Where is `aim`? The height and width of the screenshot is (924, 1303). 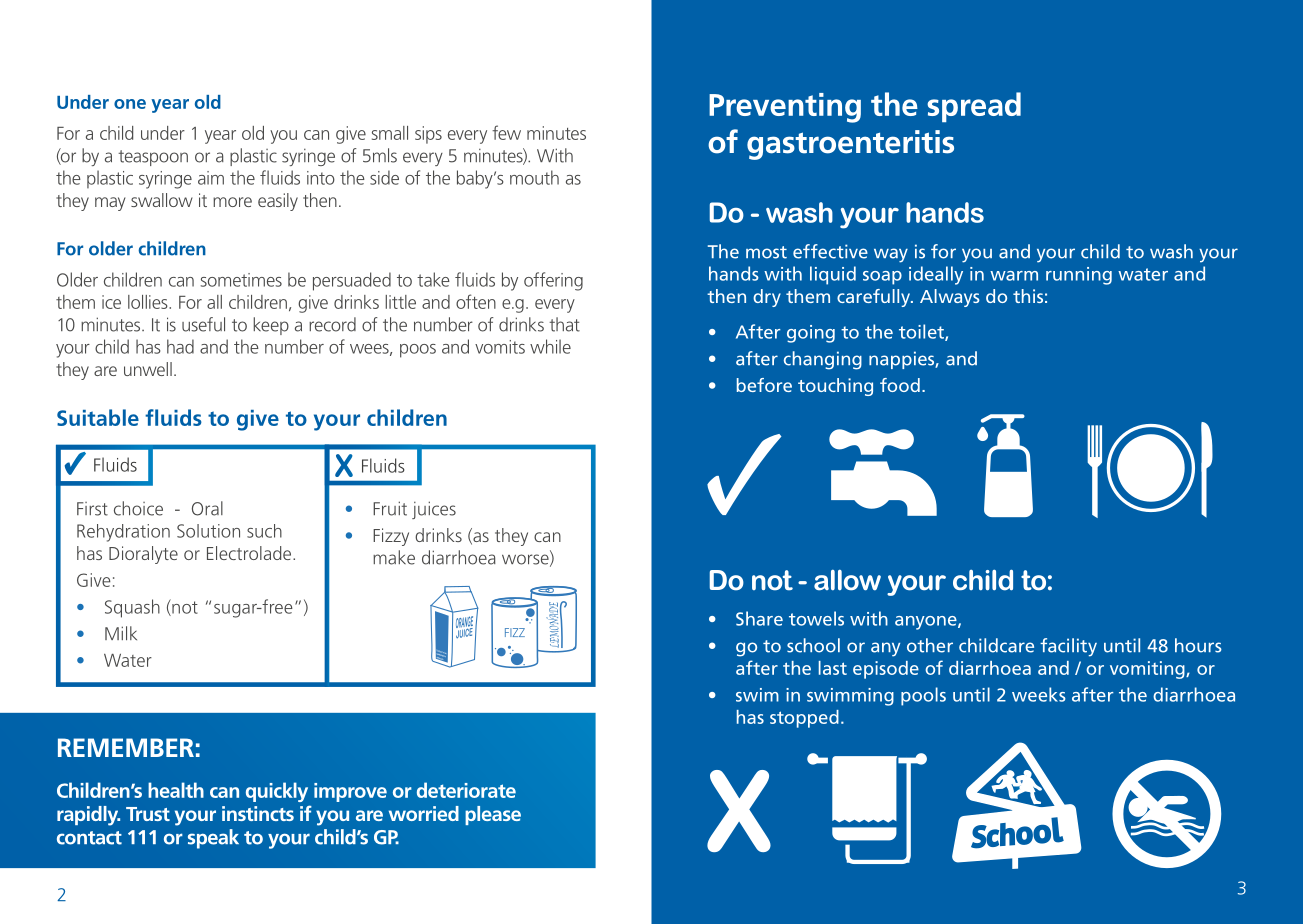
aim is located at coordinates (211, 178).
